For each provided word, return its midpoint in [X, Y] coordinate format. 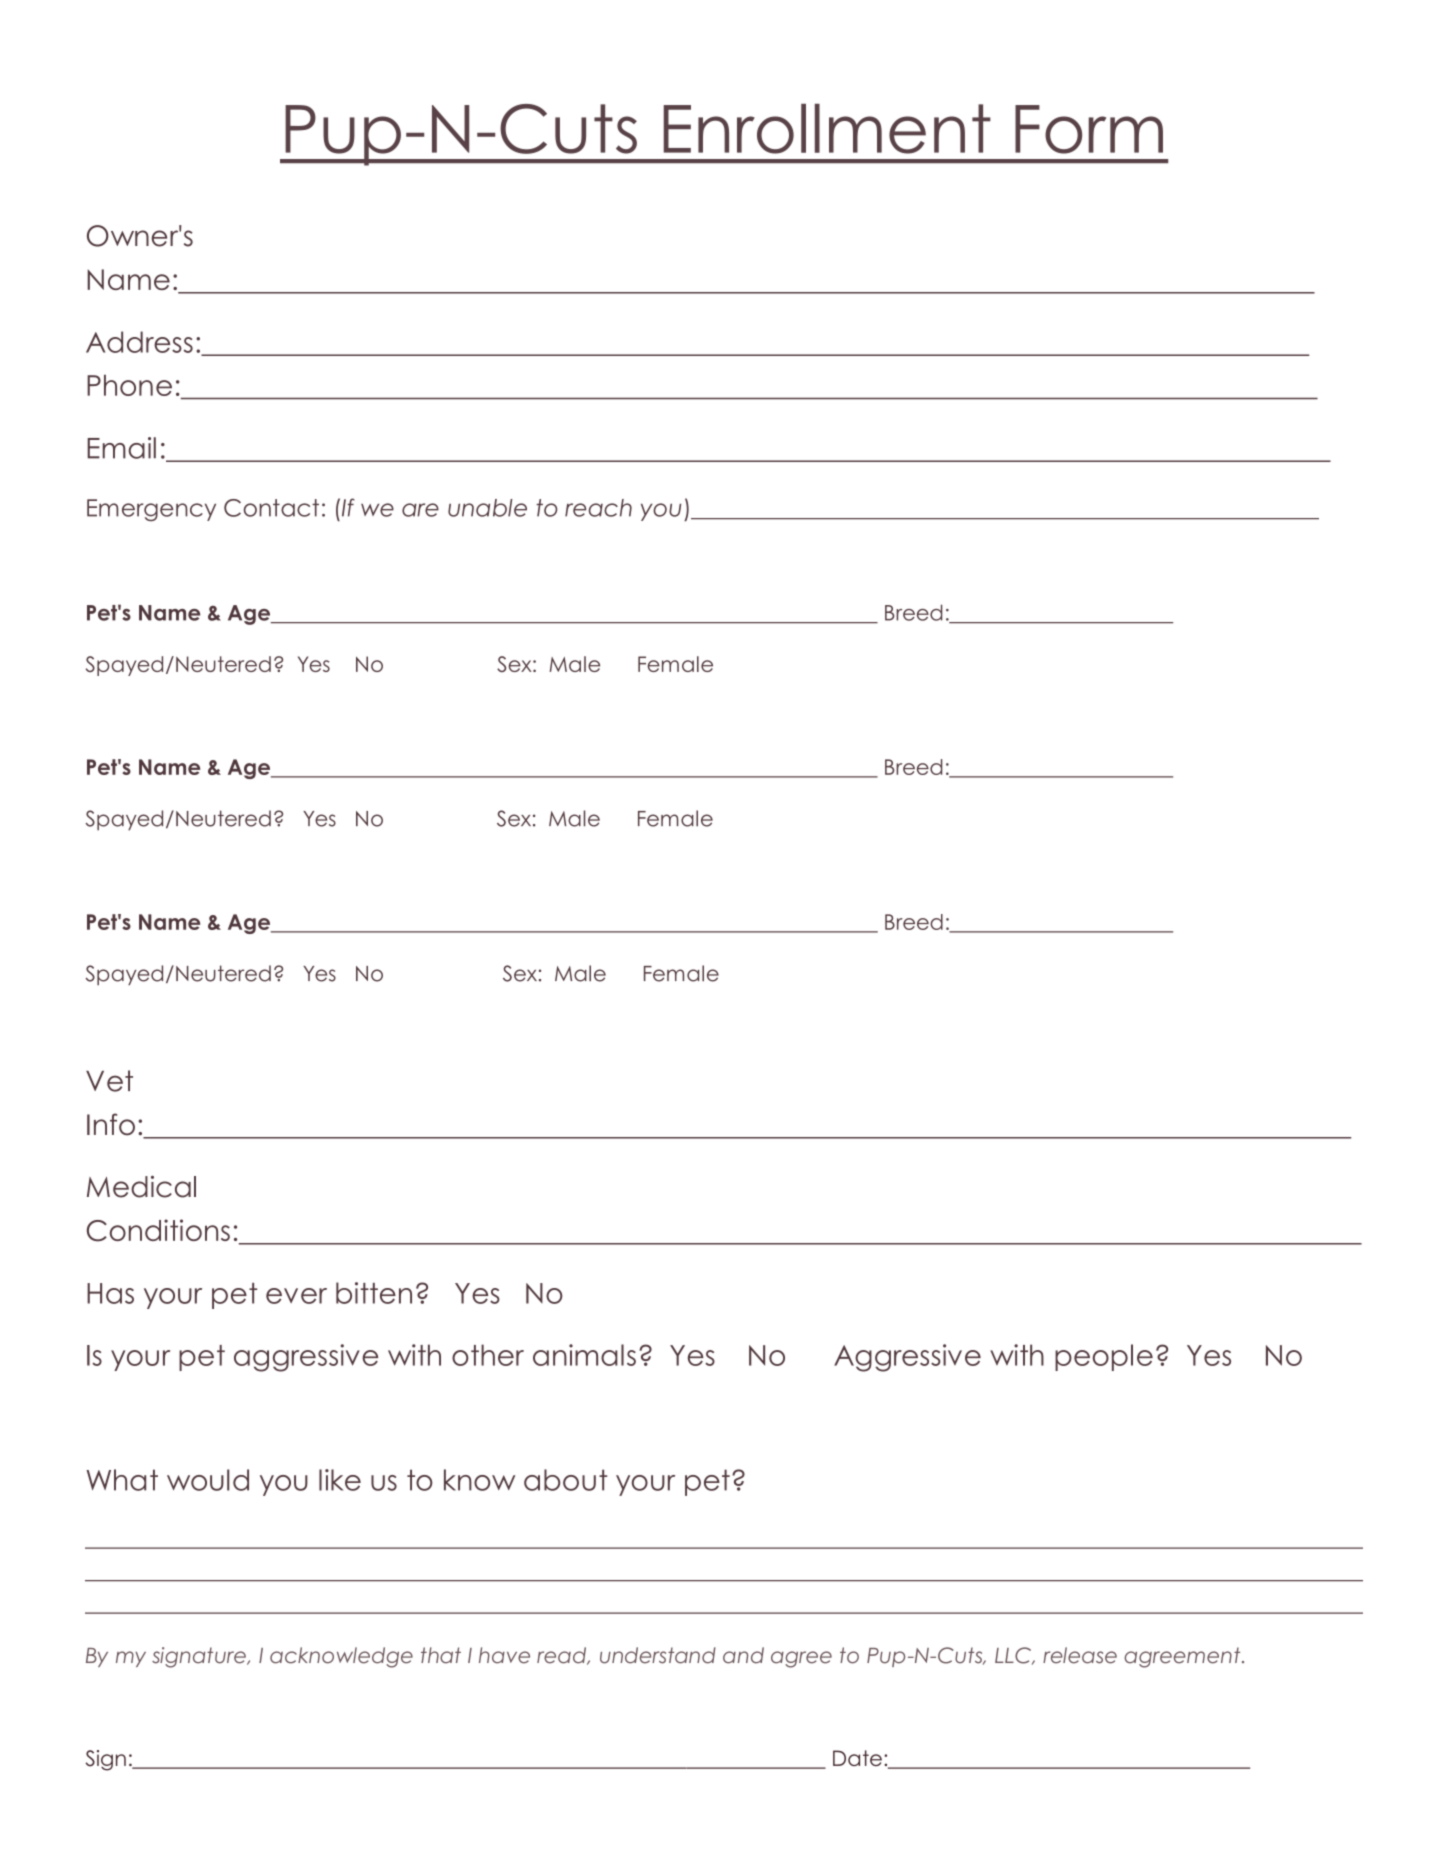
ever [296, 1296]
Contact [271, 508]
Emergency [151, 510]
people [1104, 1357]
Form [1089, 129]
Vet [109, 1081]
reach [598, 508]
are [420, 510]
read [563, 1656]
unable [487, 508]
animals [584, 1355]
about [565, 1480]
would [208, 1480]
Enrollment [827, 129]
